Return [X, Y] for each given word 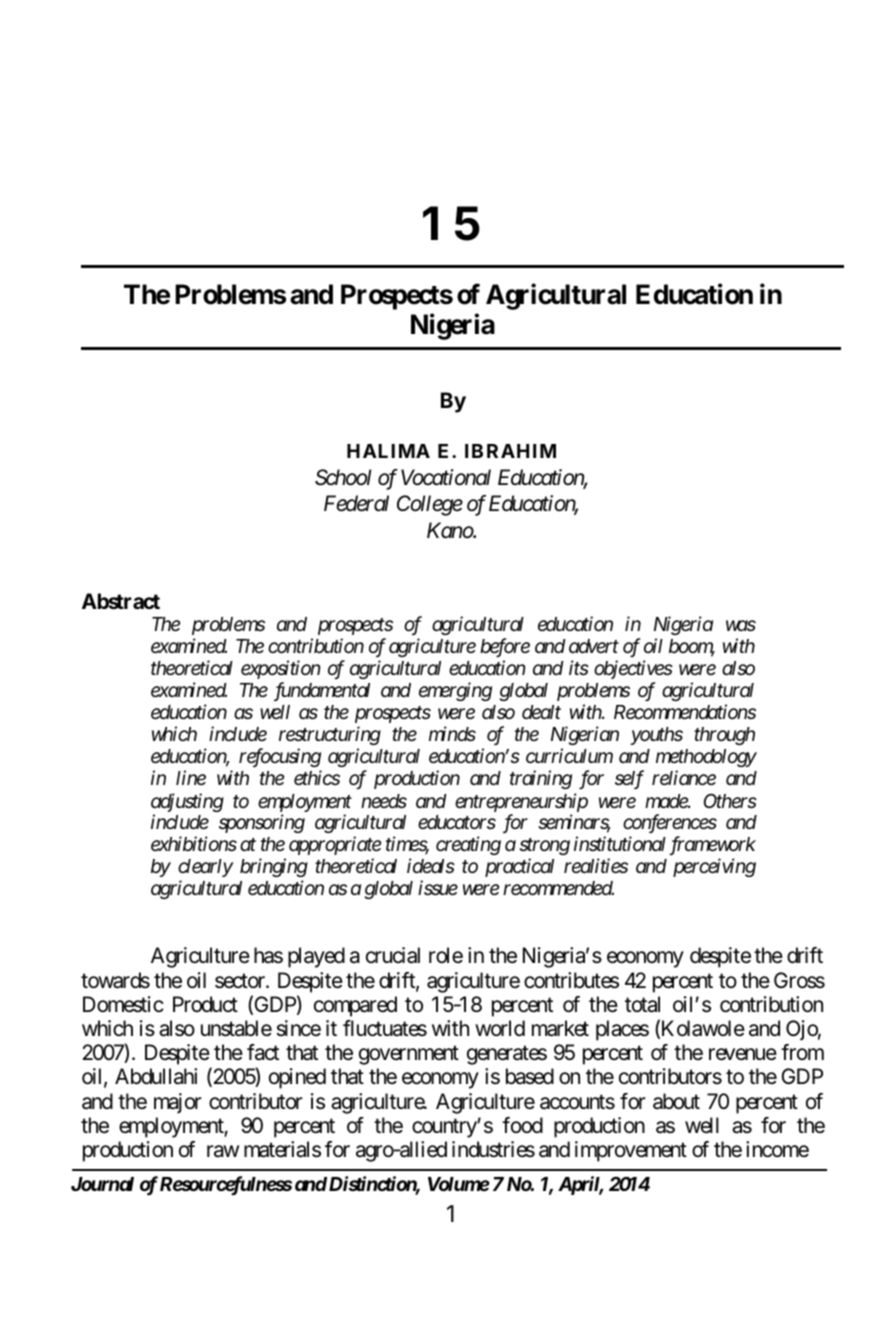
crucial [393, 955]
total [642, 1004]
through [724, 736]
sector [241, 981]
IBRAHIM [510, 451]
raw [223, 1152]
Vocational [446, 477]
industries [493, 1149]
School [343, 477]
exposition [280, 670]
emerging [455, 692]
